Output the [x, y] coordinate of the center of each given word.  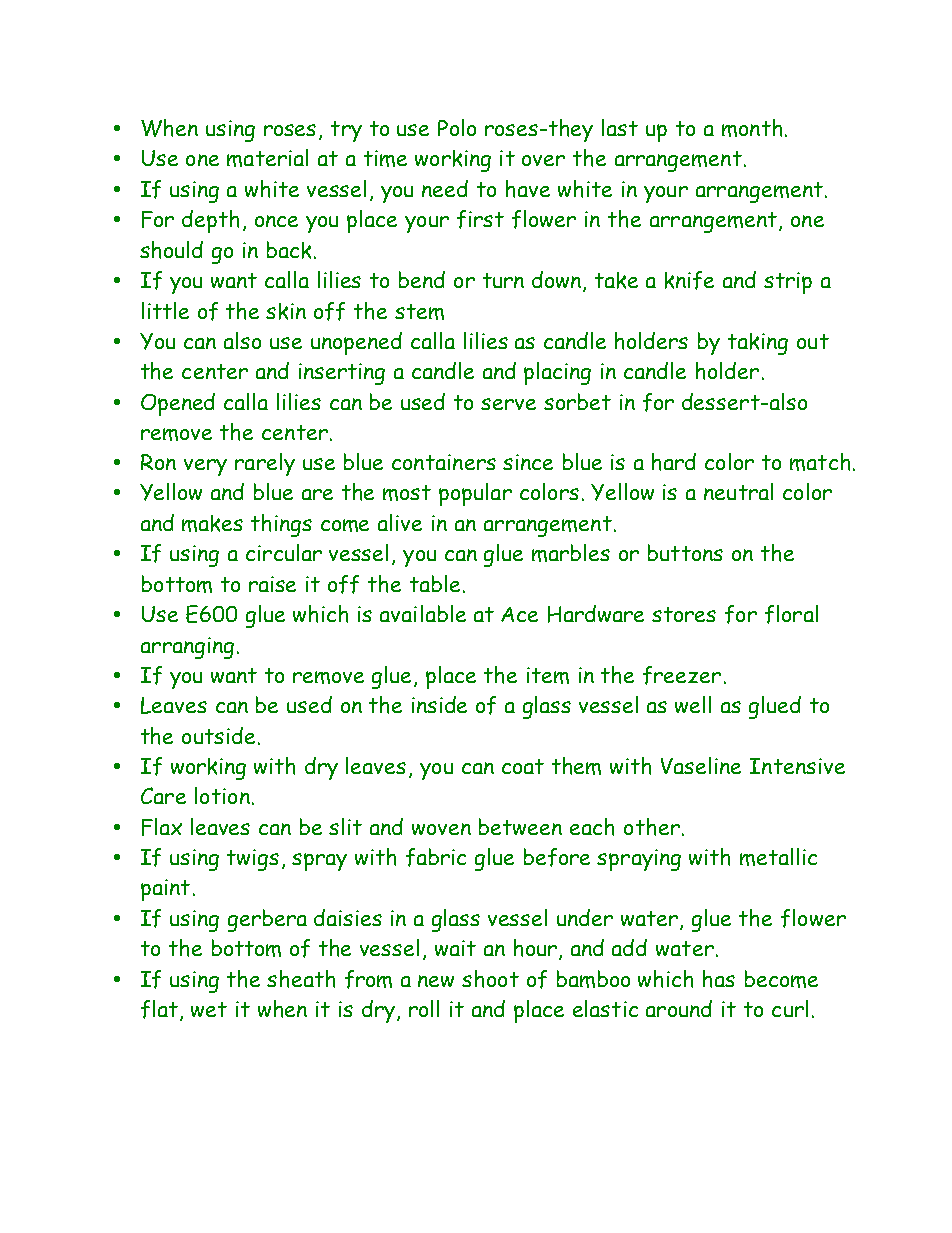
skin [286, 311]
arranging [187, 648]
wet [209, 1009]
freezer [682, 675]
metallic [778, 857]
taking [758, 344]
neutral [738, 491]
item [548, 675]
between [520, 826]
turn [503, 280]
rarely [265, 464]
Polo [457, 127]
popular [475, 494]
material [267, 158]
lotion [222, 795]
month [752, 128]
